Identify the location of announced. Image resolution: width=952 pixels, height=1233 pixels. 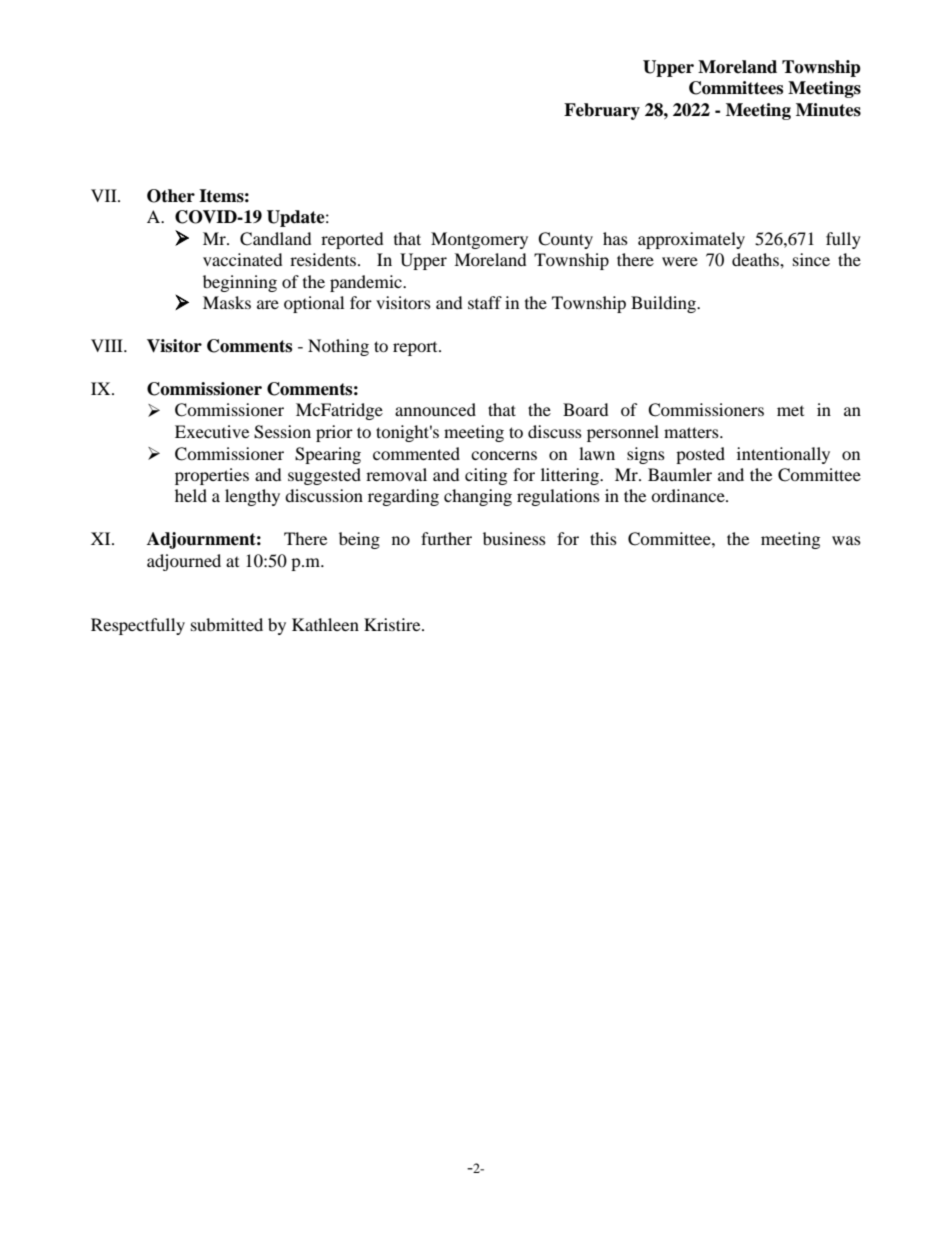
(435, 409).
